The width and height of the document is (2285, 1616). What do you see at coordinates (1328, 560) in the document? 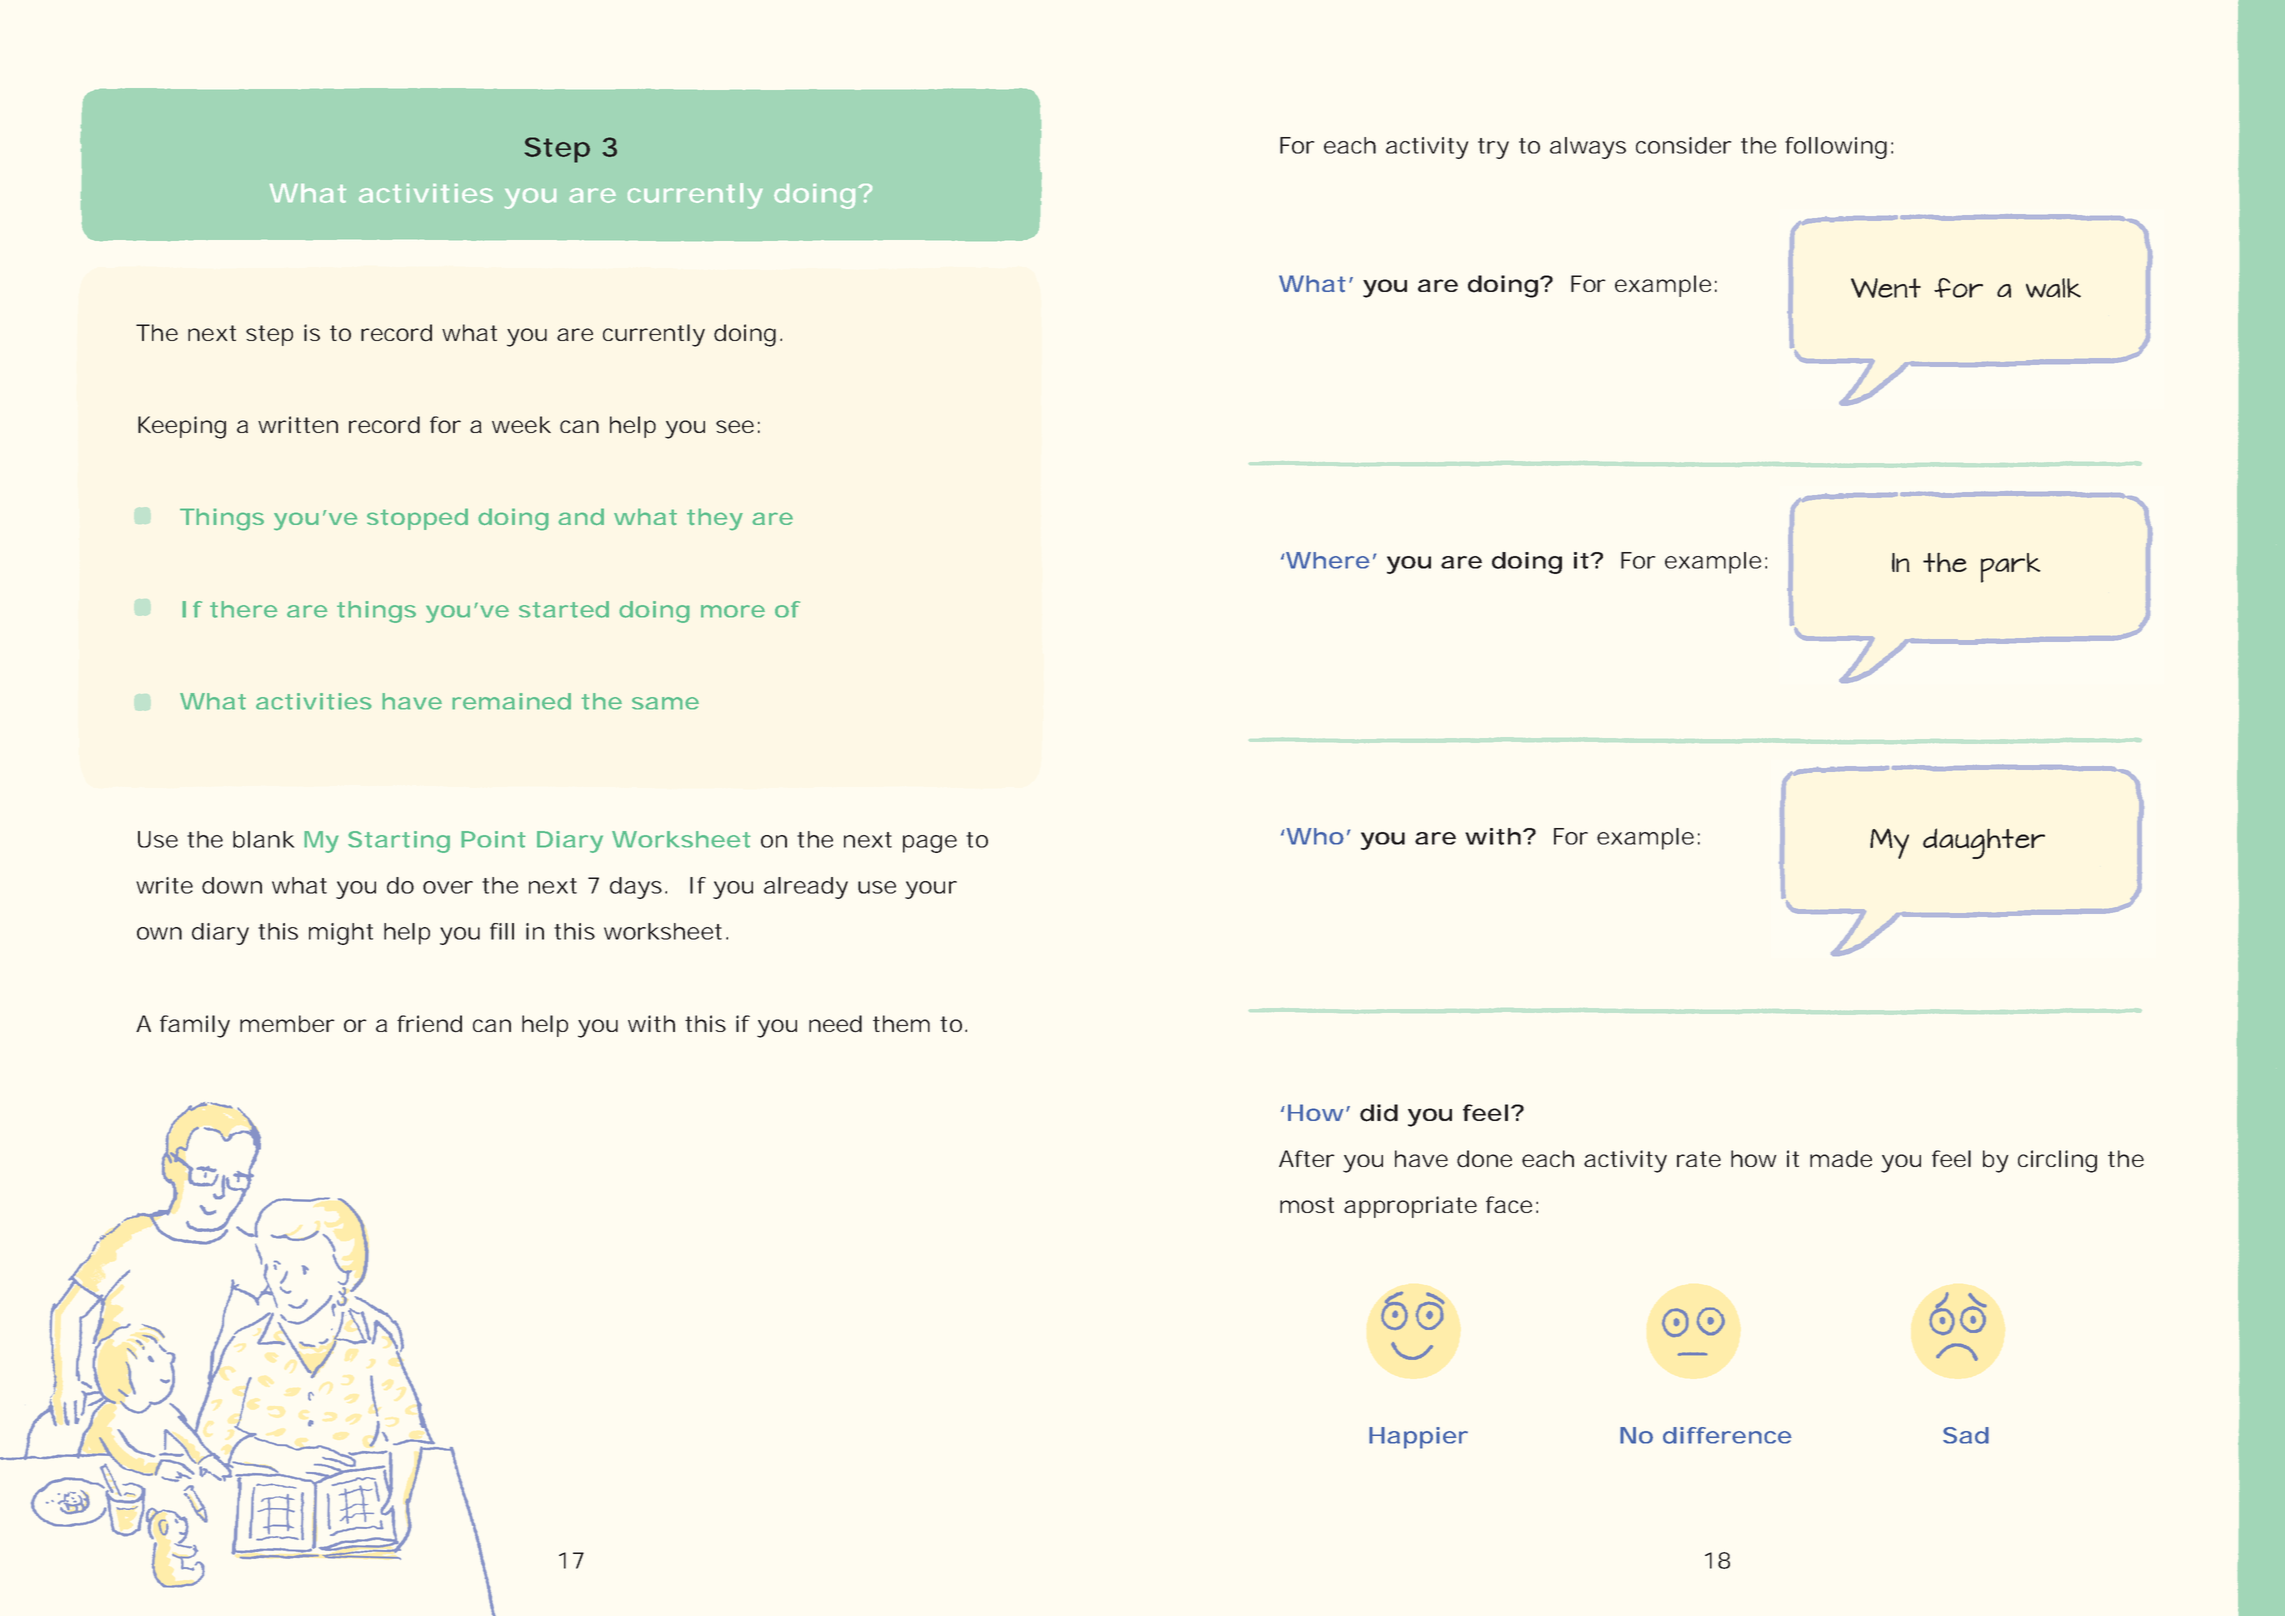
I see `Where` at bounding box center [1328, 560].
